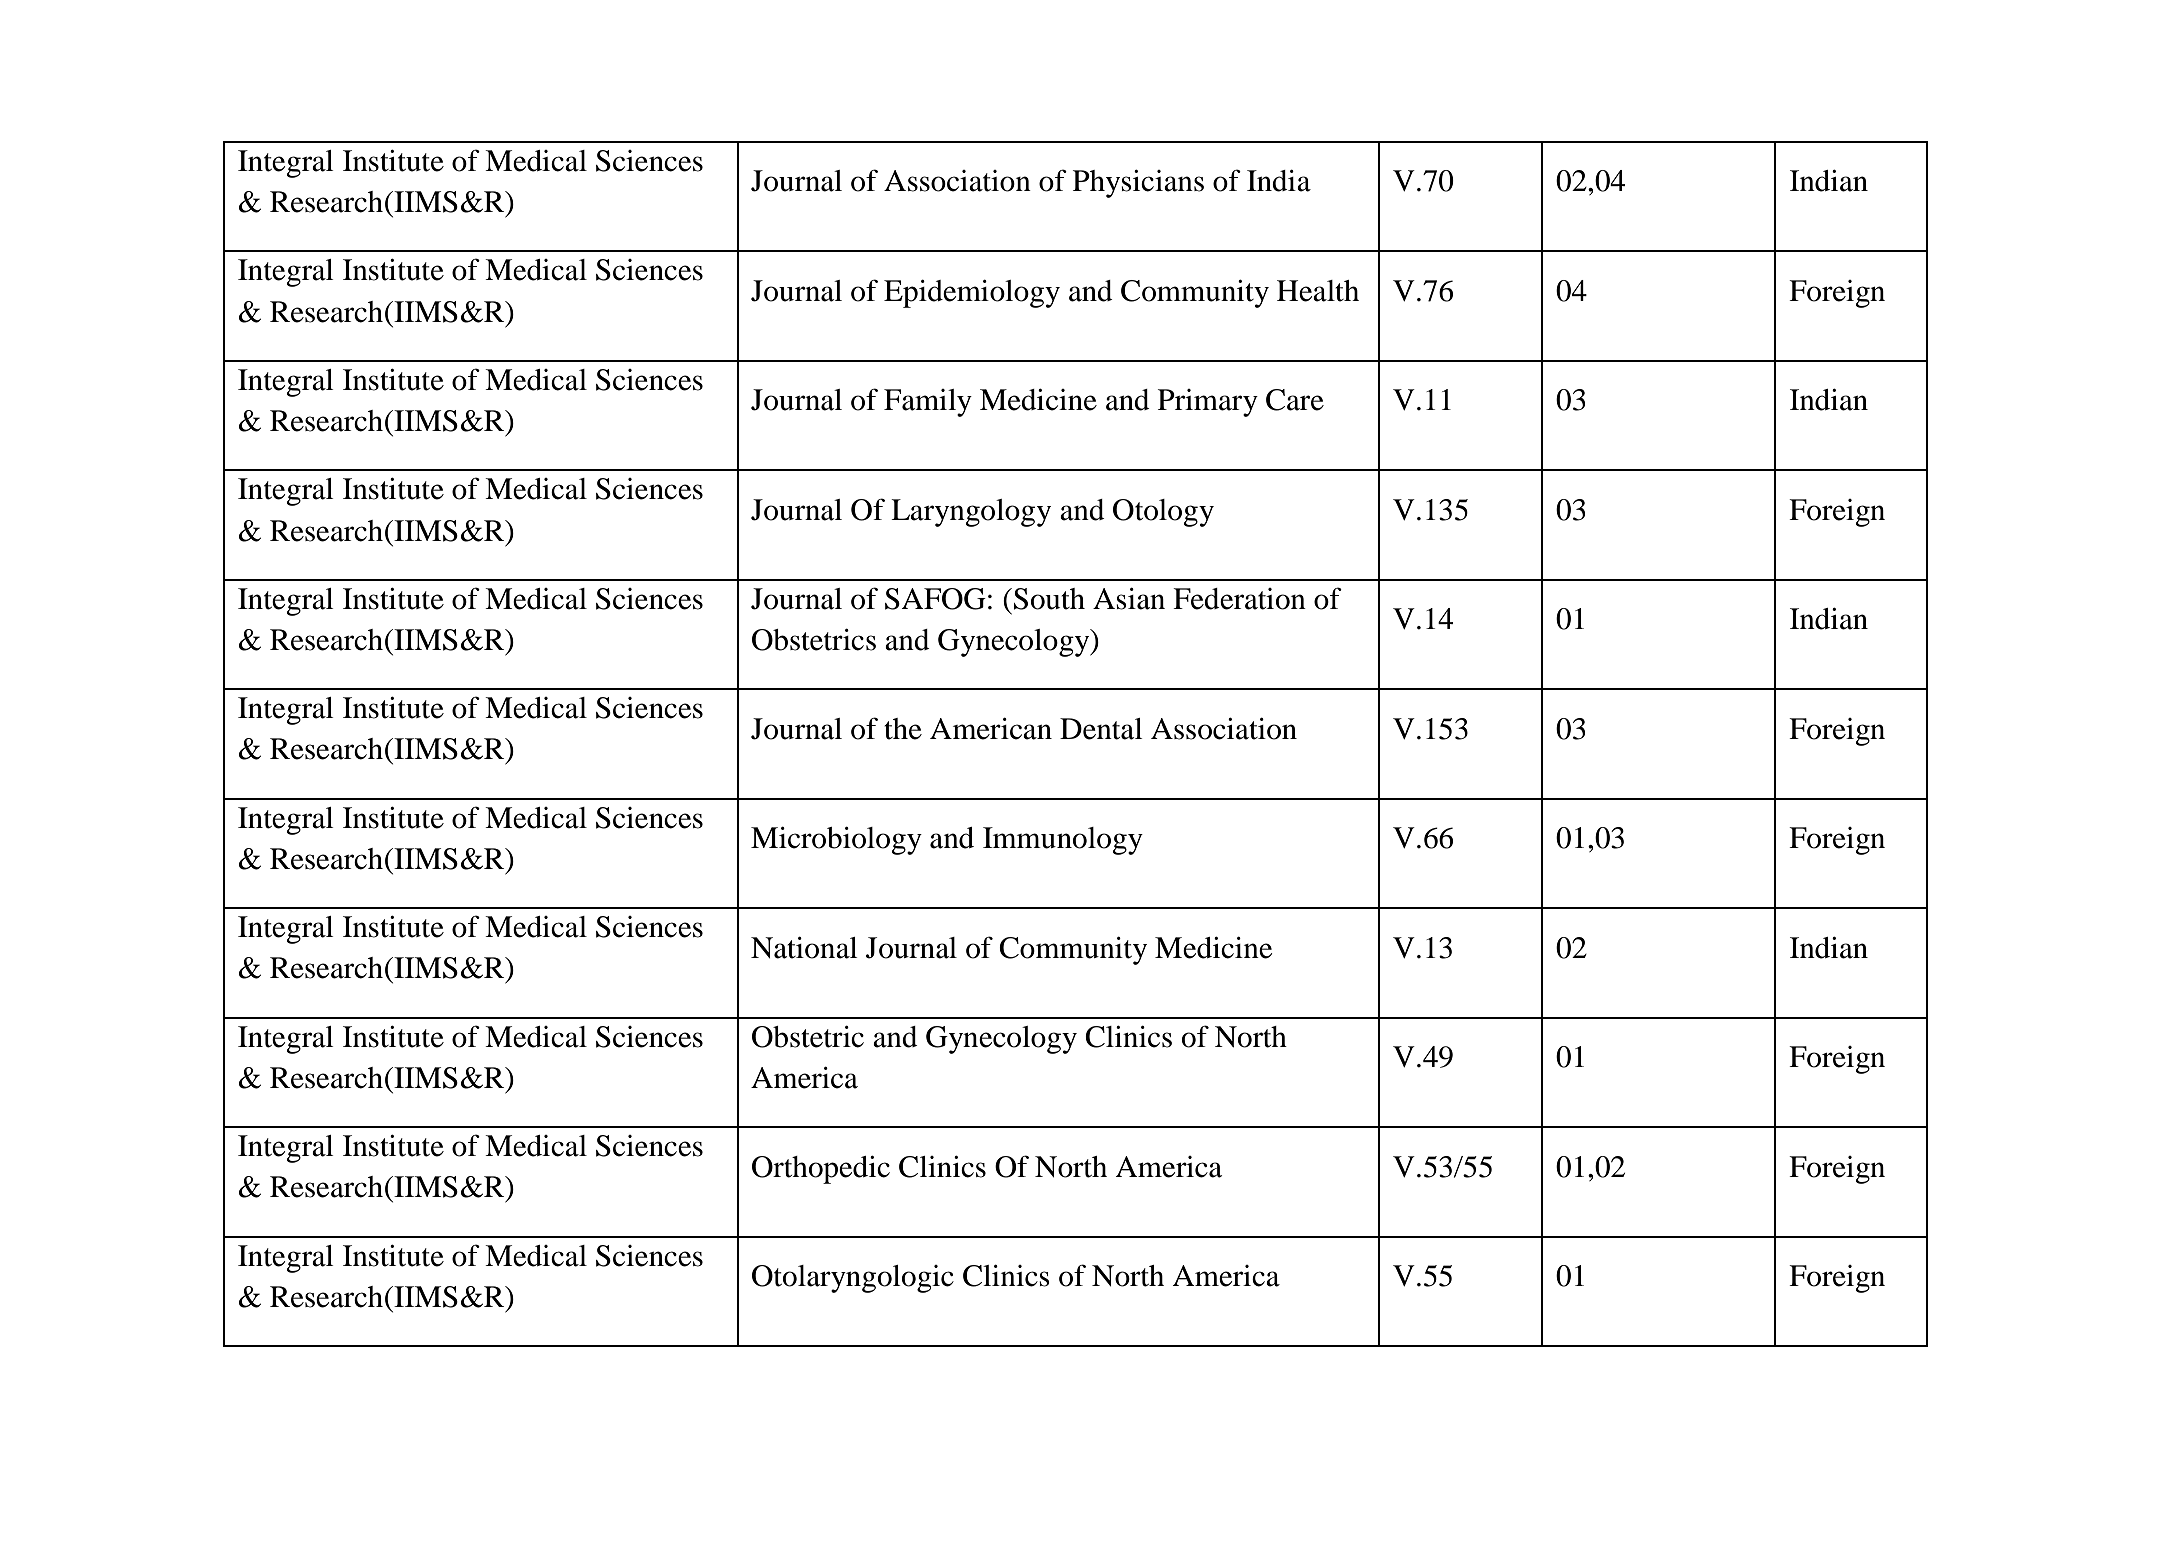 The width and height of the screenshot is (2182, 1543). I want to click on Federation, so click(1239, 599).
